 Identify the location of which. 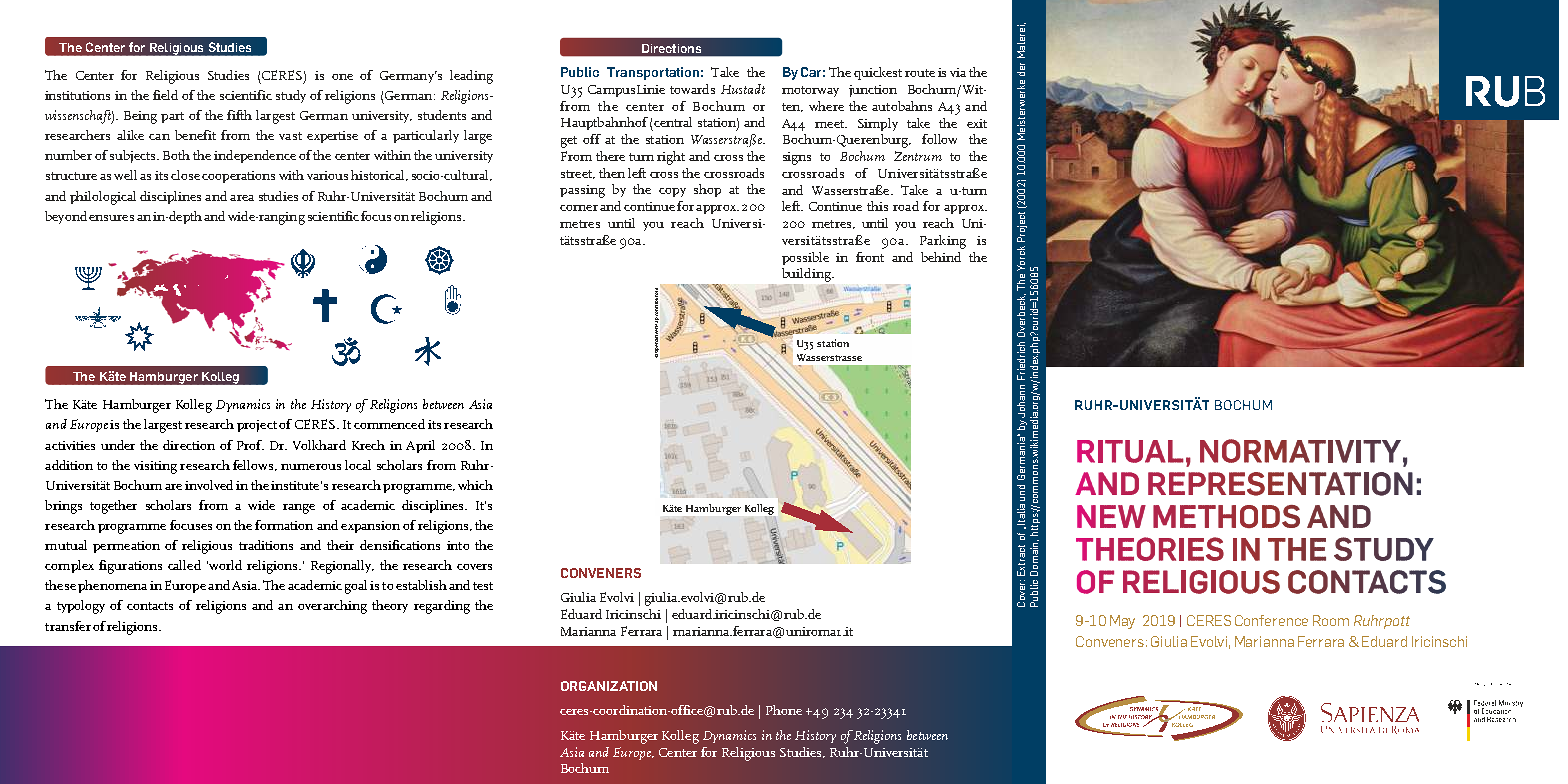
(475, 485).
